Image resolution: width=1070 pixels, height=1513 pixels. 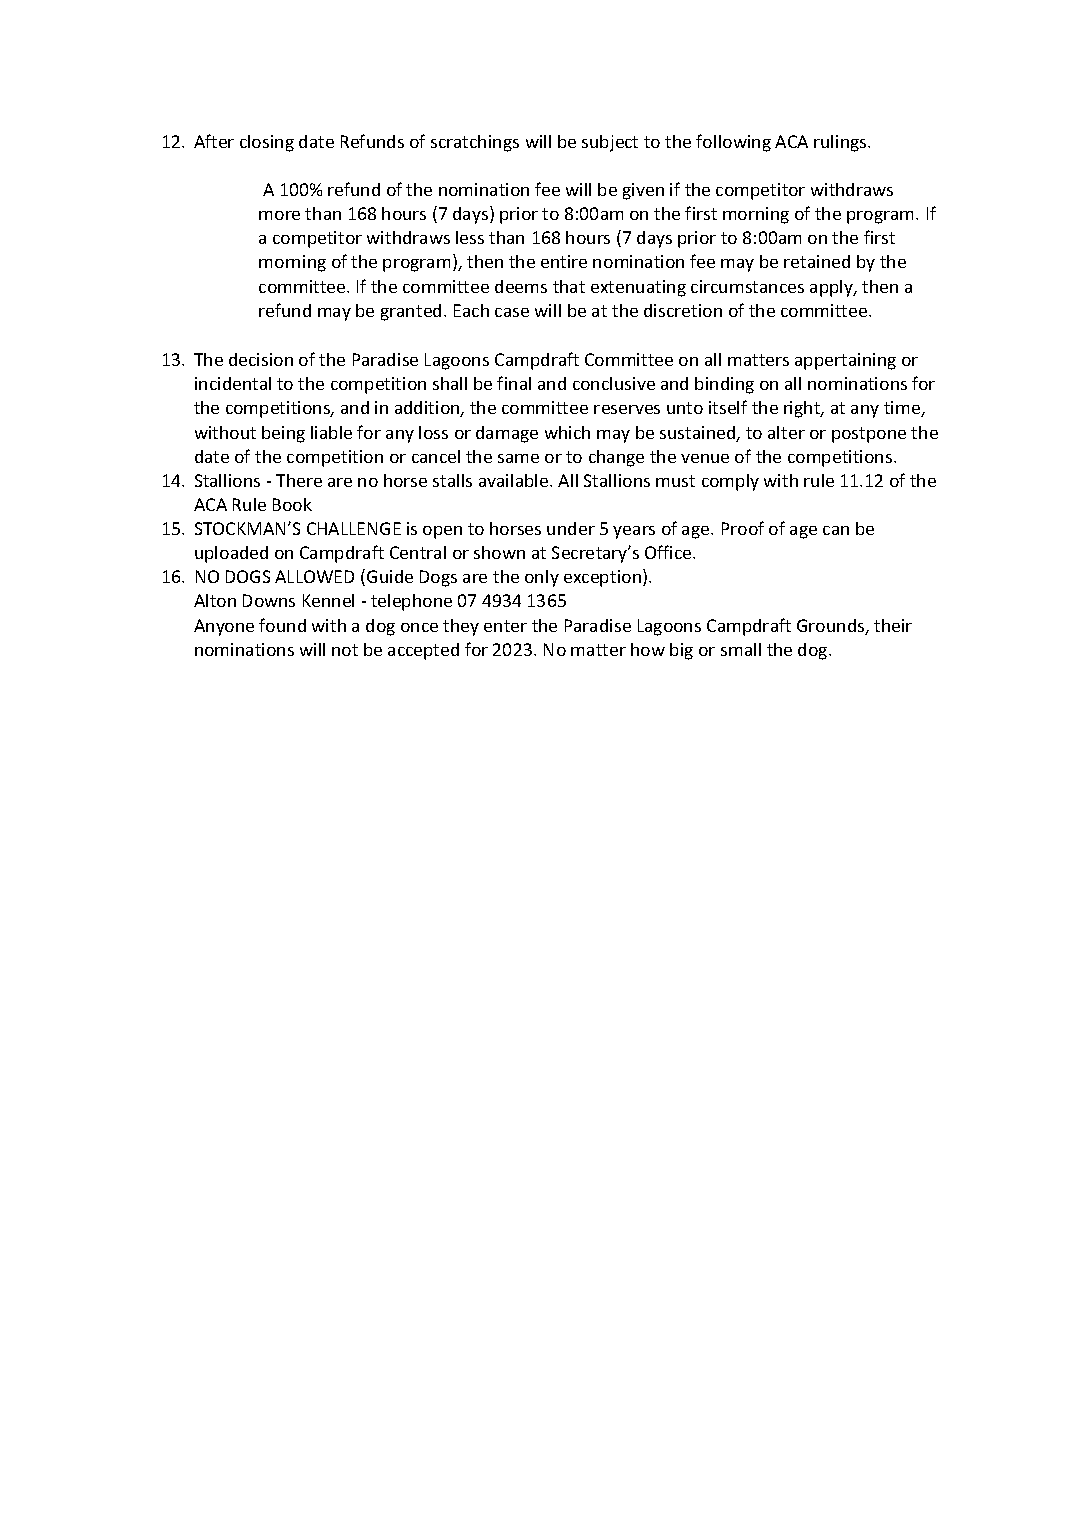 I want to click on right, so click(x=803, y=409).
